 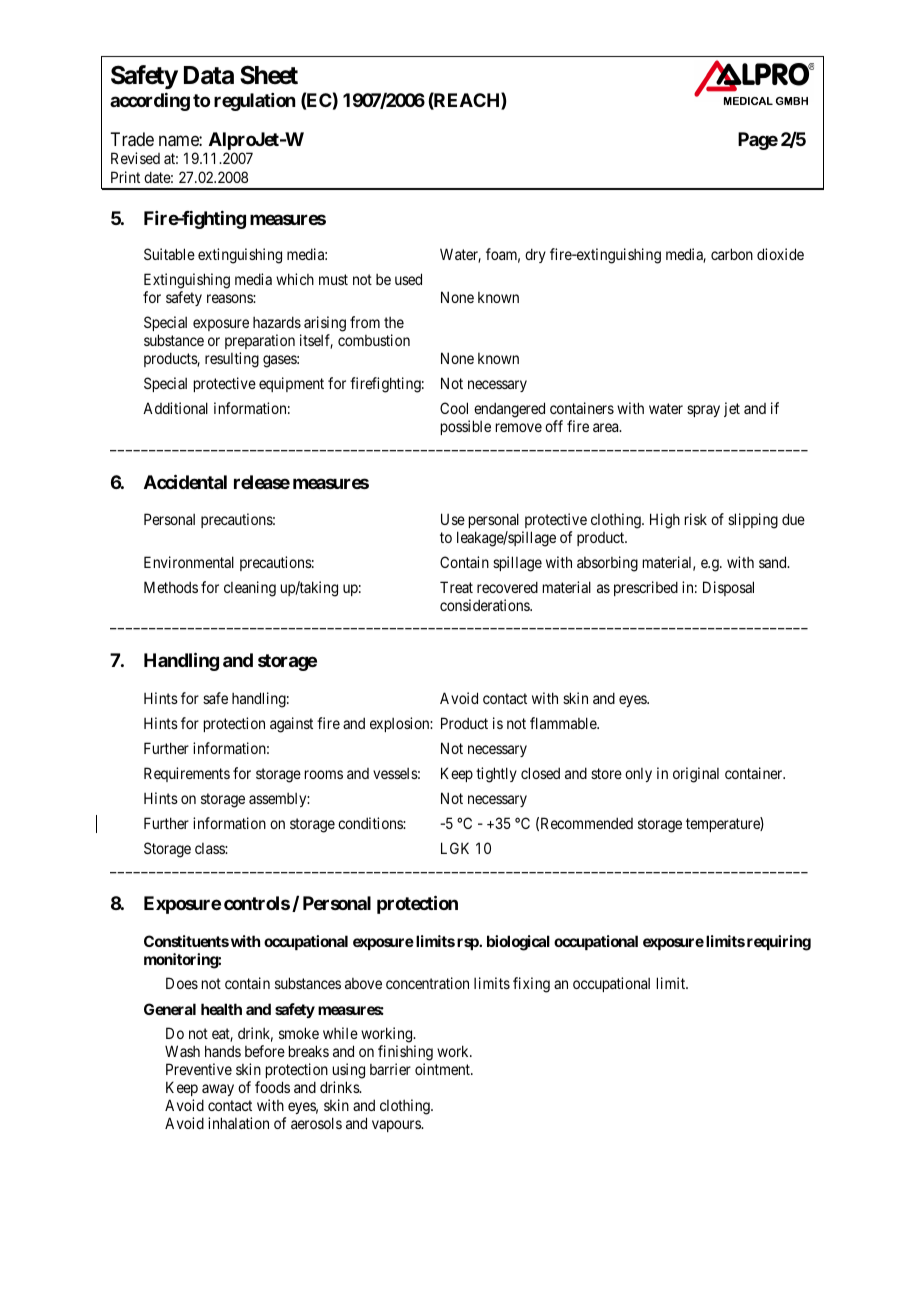 What do you see at coordinates (732, 254) in the image?
I see `carbon` at bounding box center [732, 254].
